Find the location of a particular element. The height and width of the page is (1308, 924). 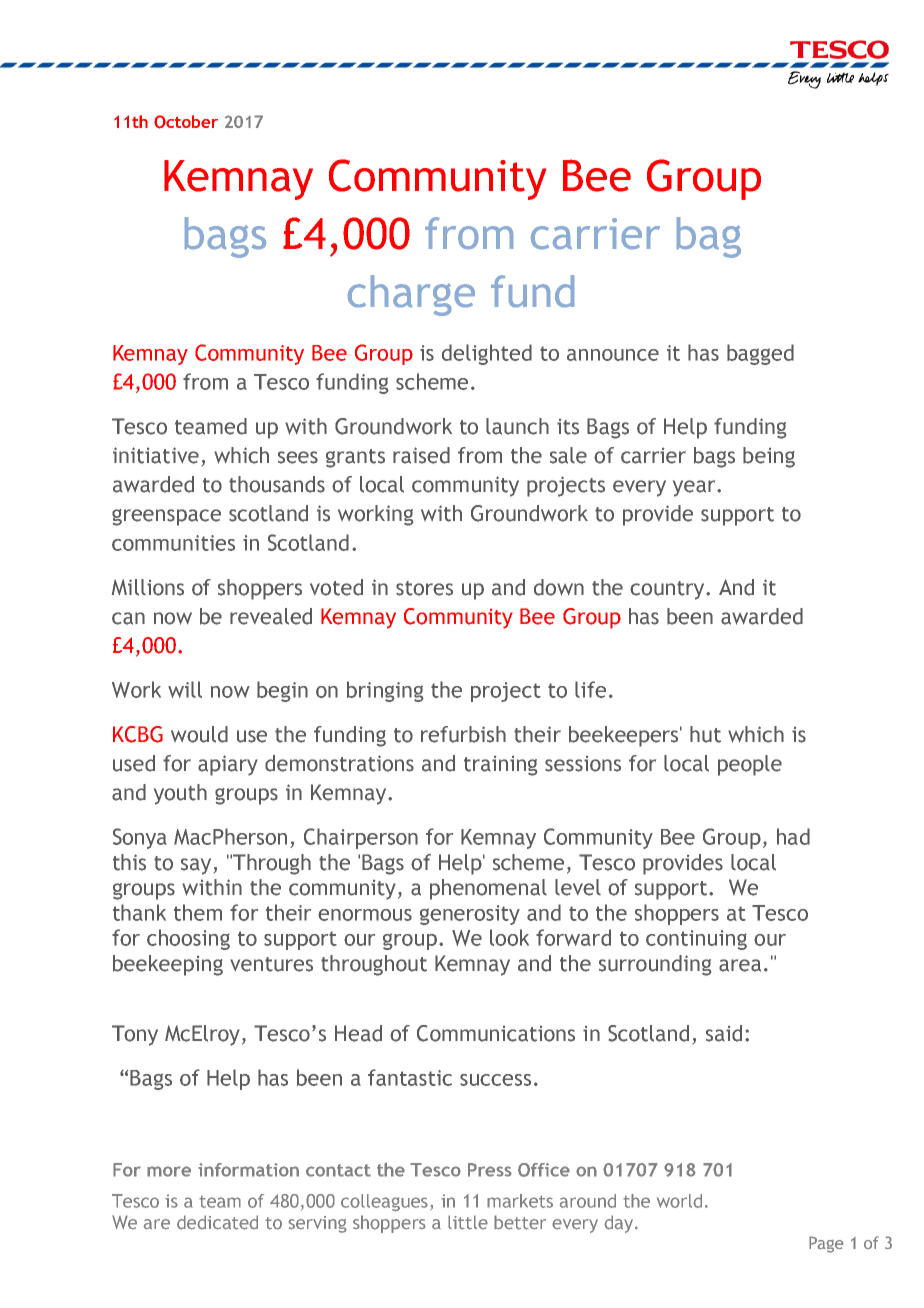

dedicated is located at coordinates (217, 1222).
